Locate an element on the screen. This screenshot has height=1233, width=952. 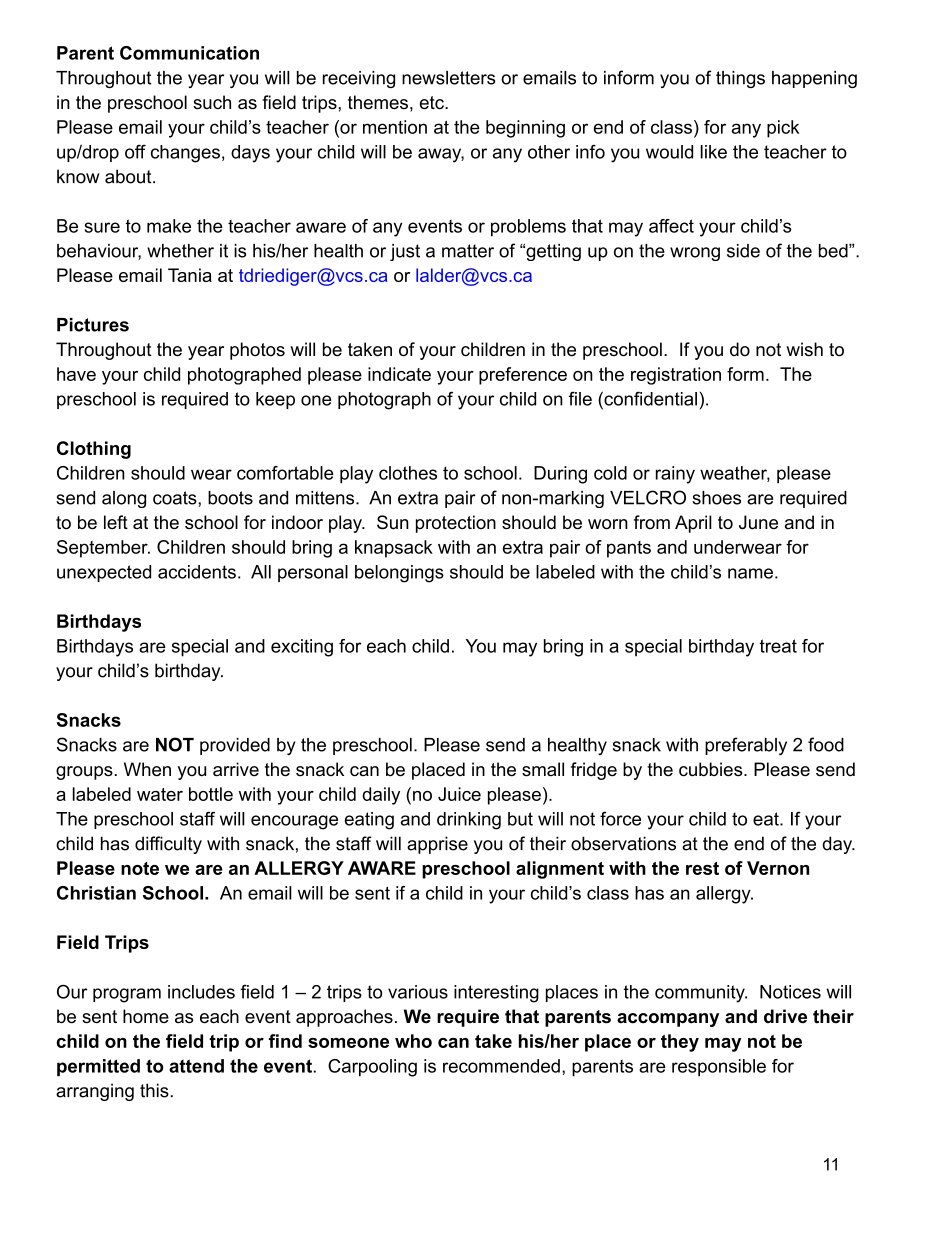
Communication is located at coordinates (189, 53).
